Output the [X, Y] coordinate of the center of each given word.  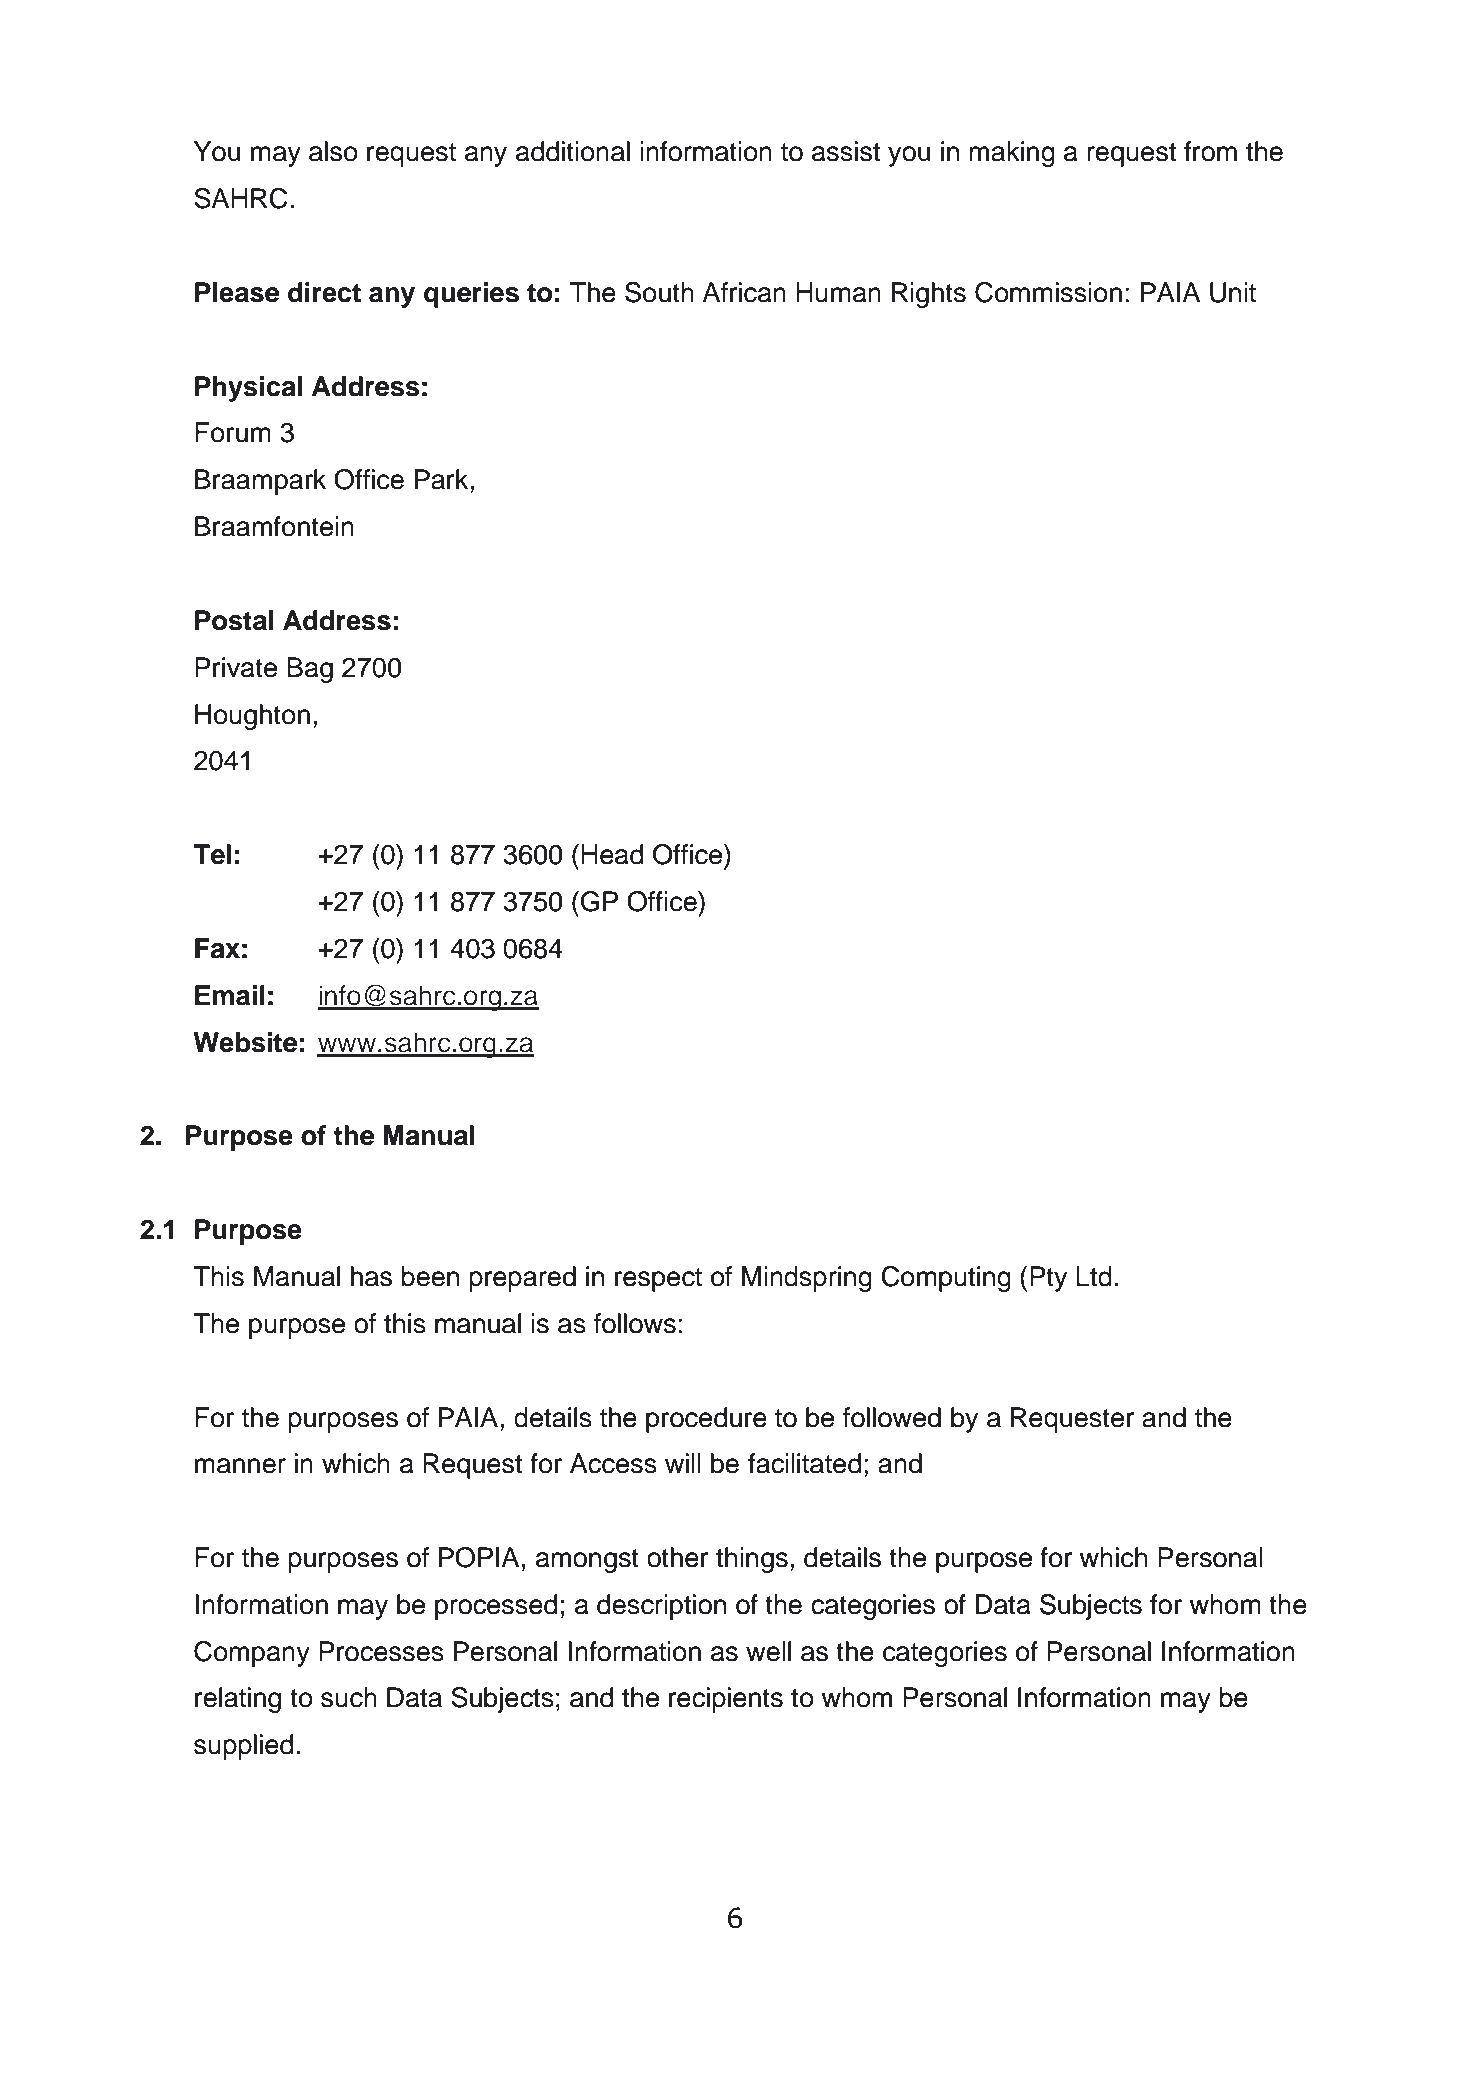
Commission [1048, 292]
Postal [234, 620]
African [744, 292]
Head [612, 854]
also [333, 151]
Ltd [1094, 1276]
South [659, 292]
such [349, 1697]
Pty [1048, 1279]
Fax [217, 948]
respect [658, 1280]
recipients [726, 1700]
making [1012, 154]
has [371, 1276]
